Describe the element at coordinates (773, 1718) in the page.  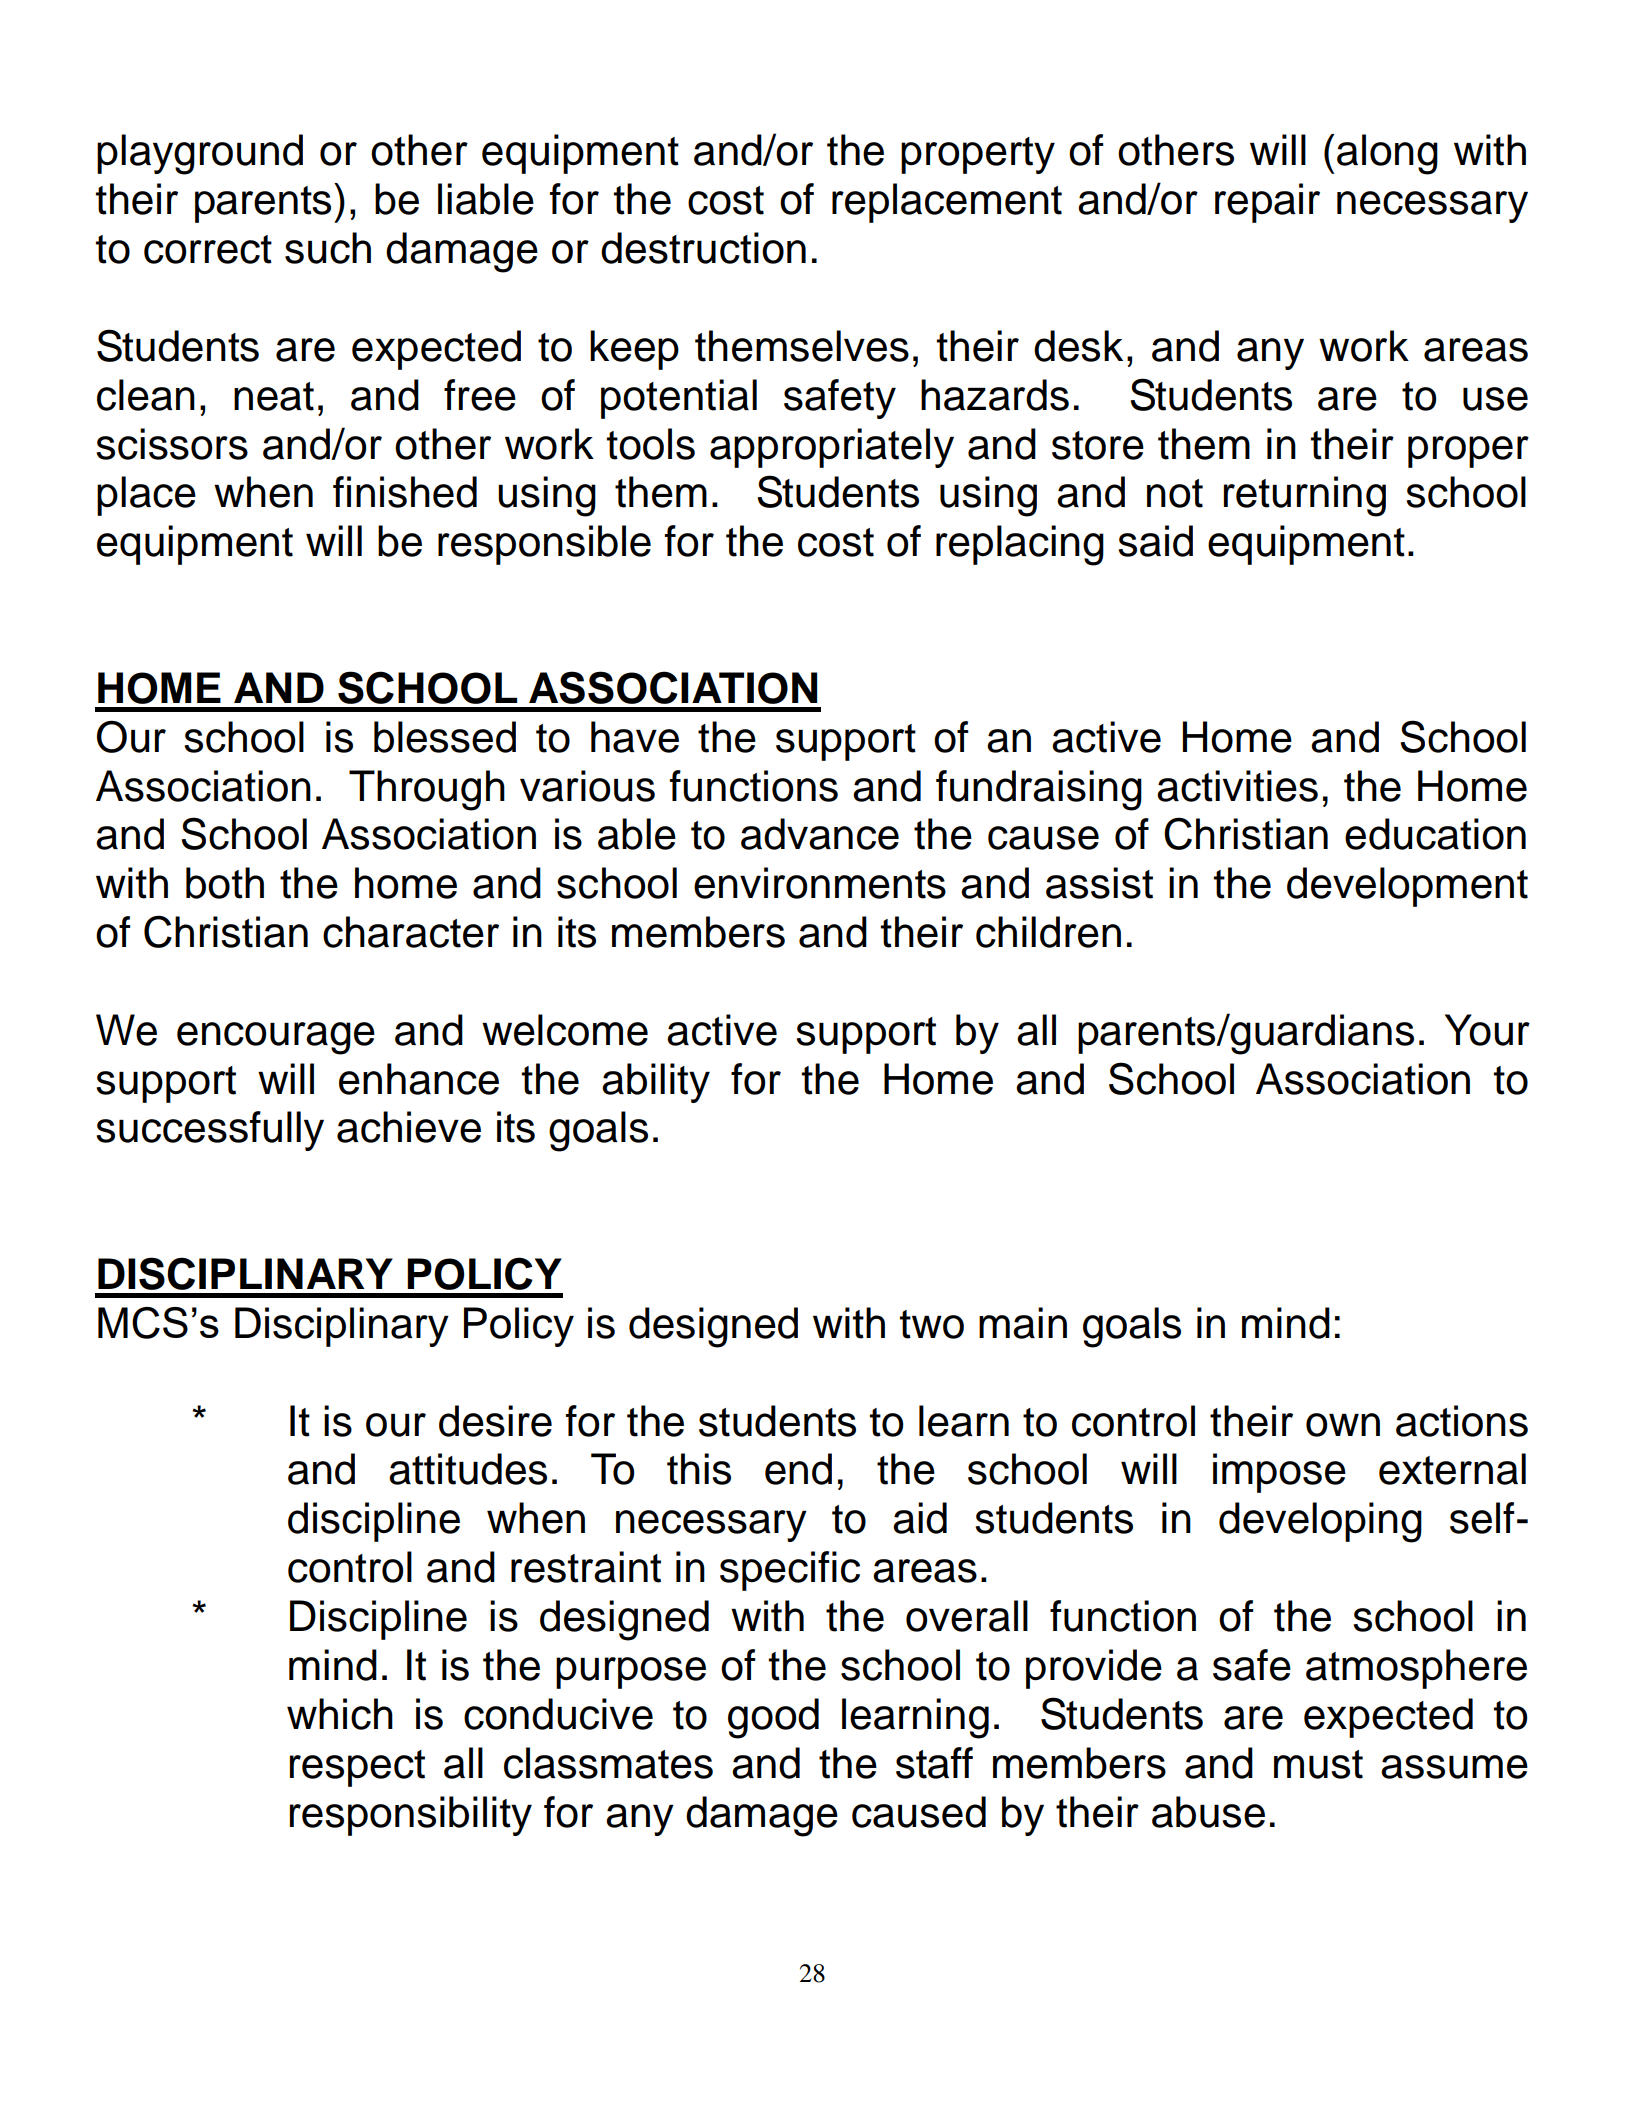
I see `good` at that location.
